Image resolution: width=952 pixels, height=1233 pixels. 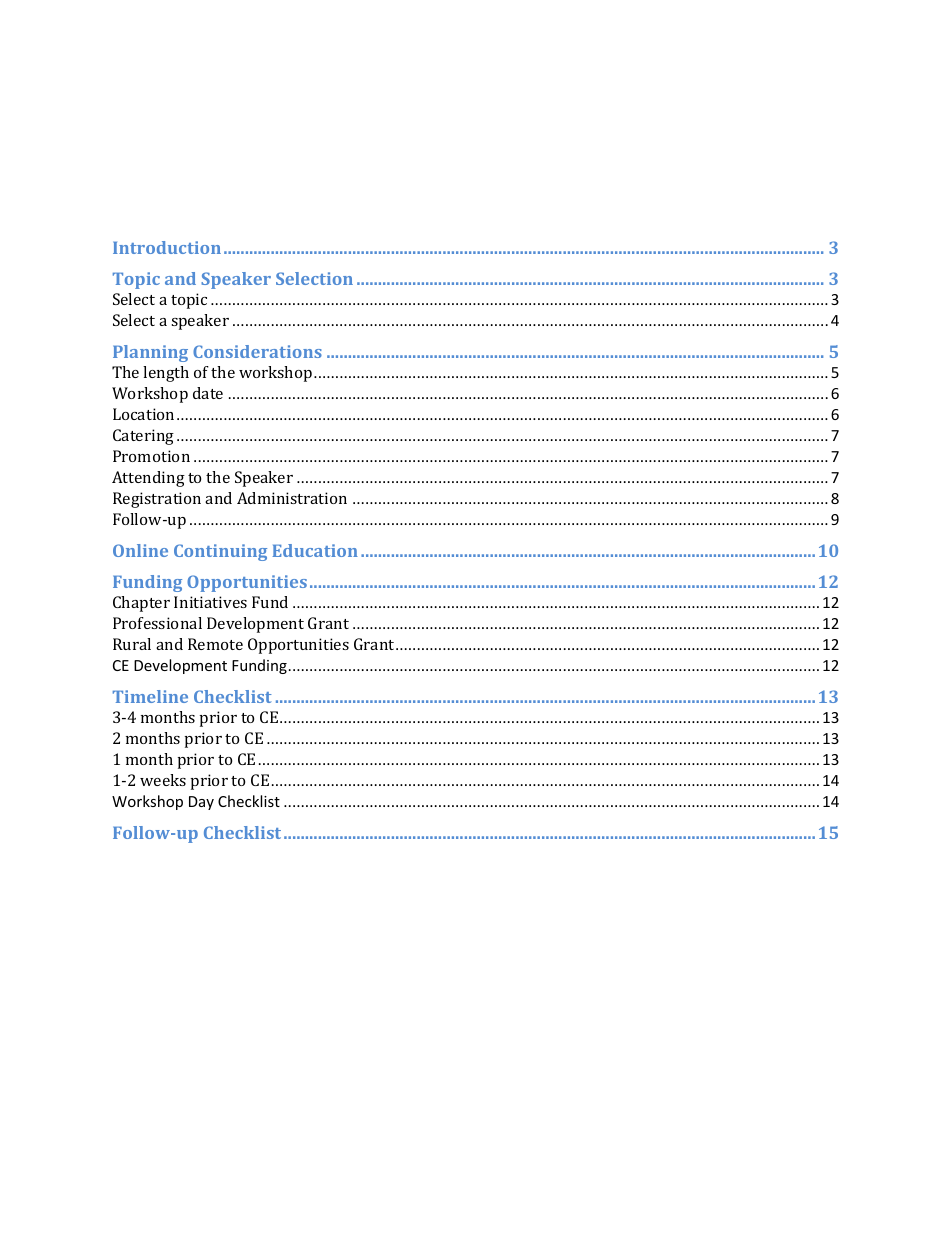 I want to click on Professional, so click(x=157, y=623).
